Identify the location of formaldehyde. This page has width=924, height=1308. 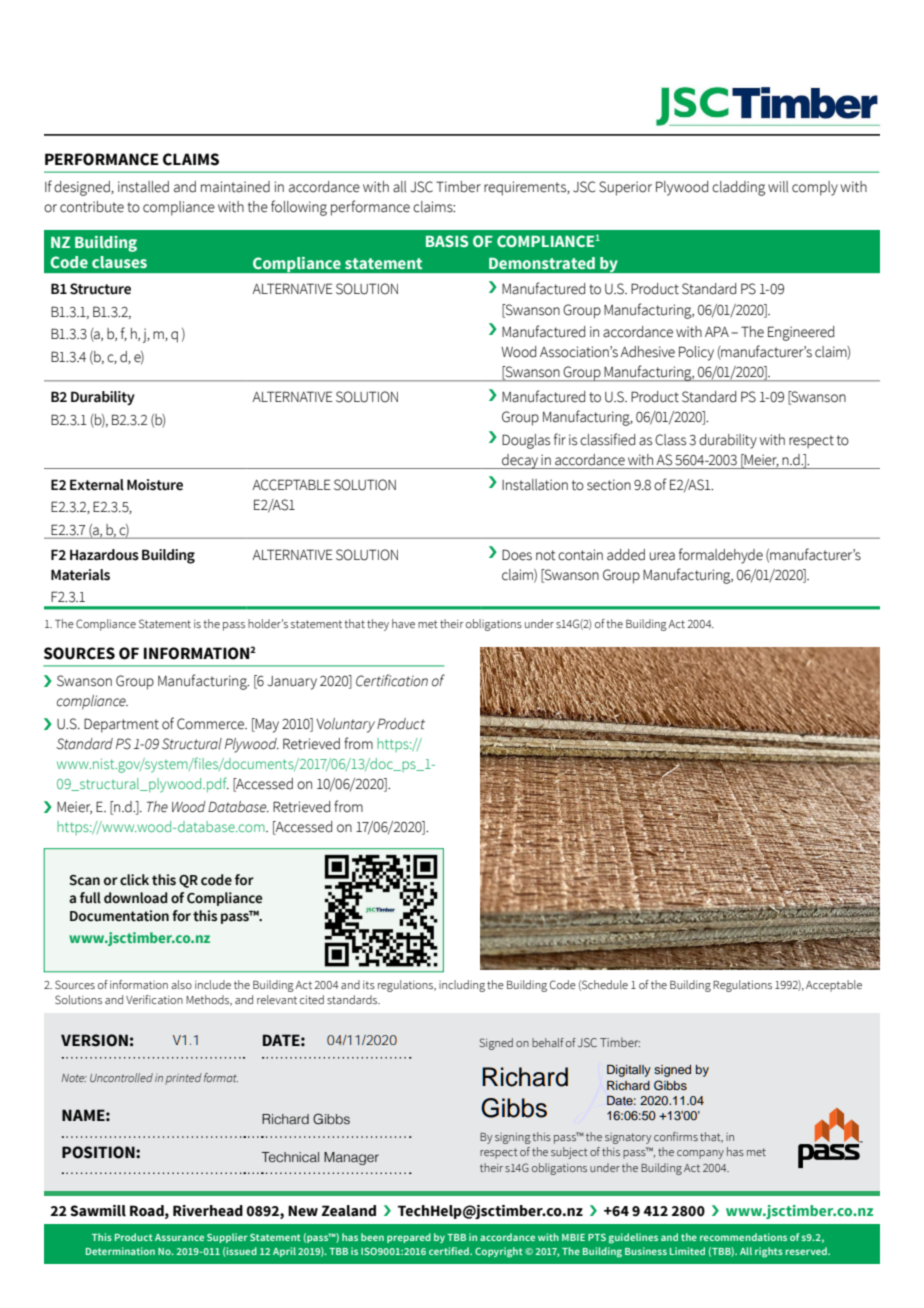
(721, 556).
